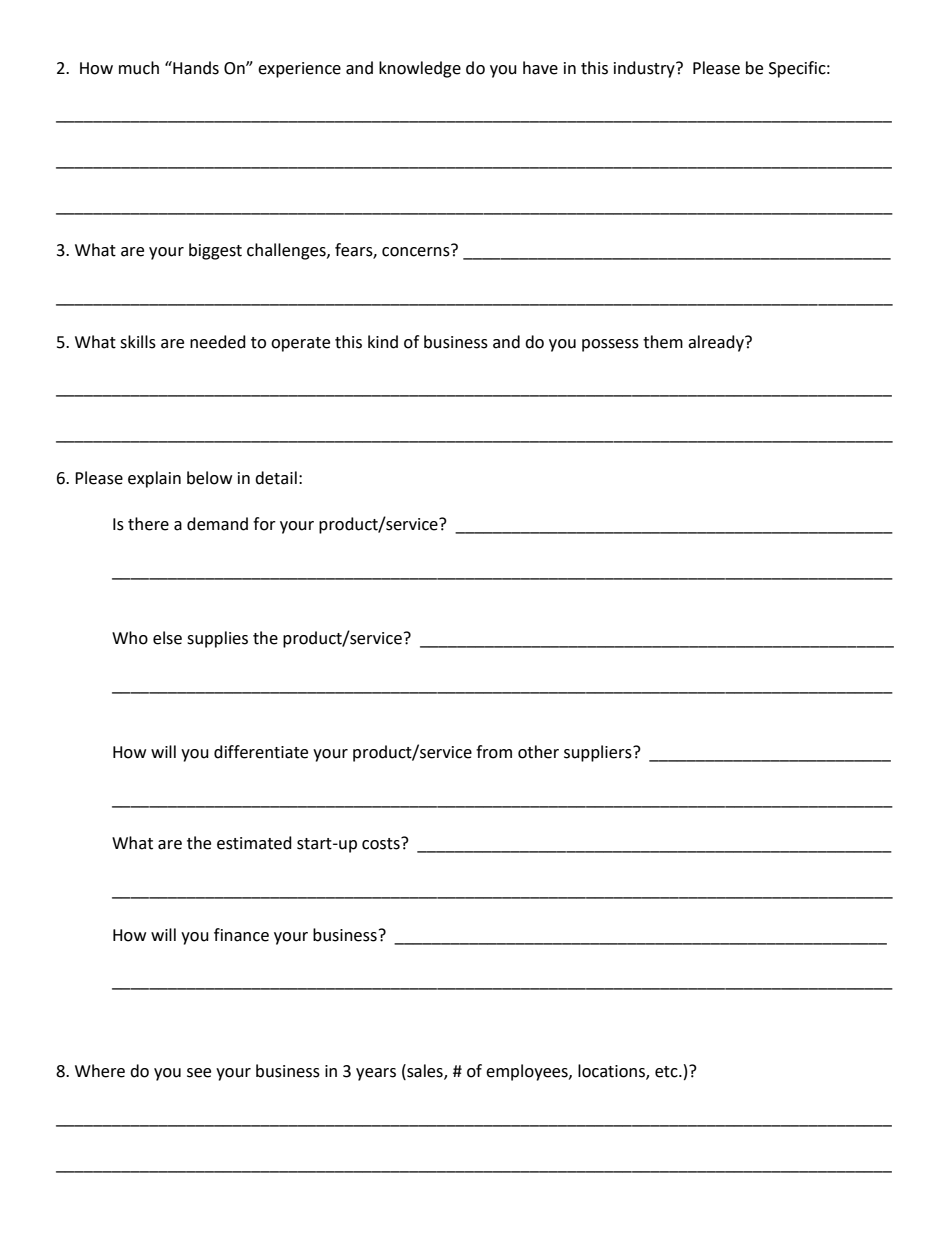  Describe the element at coordinates (138, 342) in the image. I see `skills` at that location.
